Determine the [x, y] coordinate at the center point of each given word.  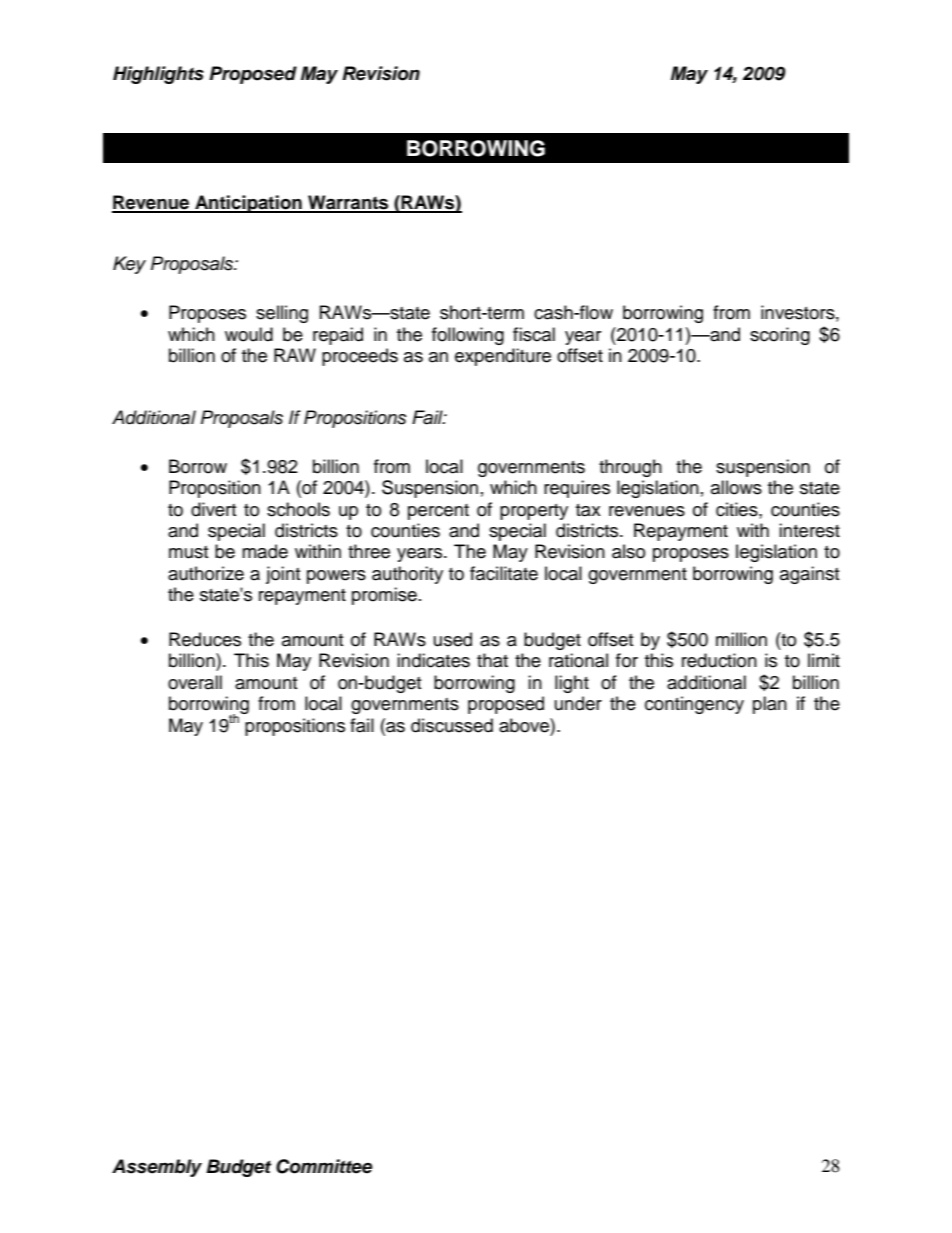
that [492, 660]
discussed [452, 725]
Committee [324, 1166]
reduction [719, 660]
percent [438, 512]
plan [770, 705]
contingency [694, 705]
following [468, 336]
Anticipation [248, 204]
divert [213, 509]
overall [195, 682]
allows [736, 487]
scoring [780, 336]
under [578, 703]
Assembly [157, 1168]
